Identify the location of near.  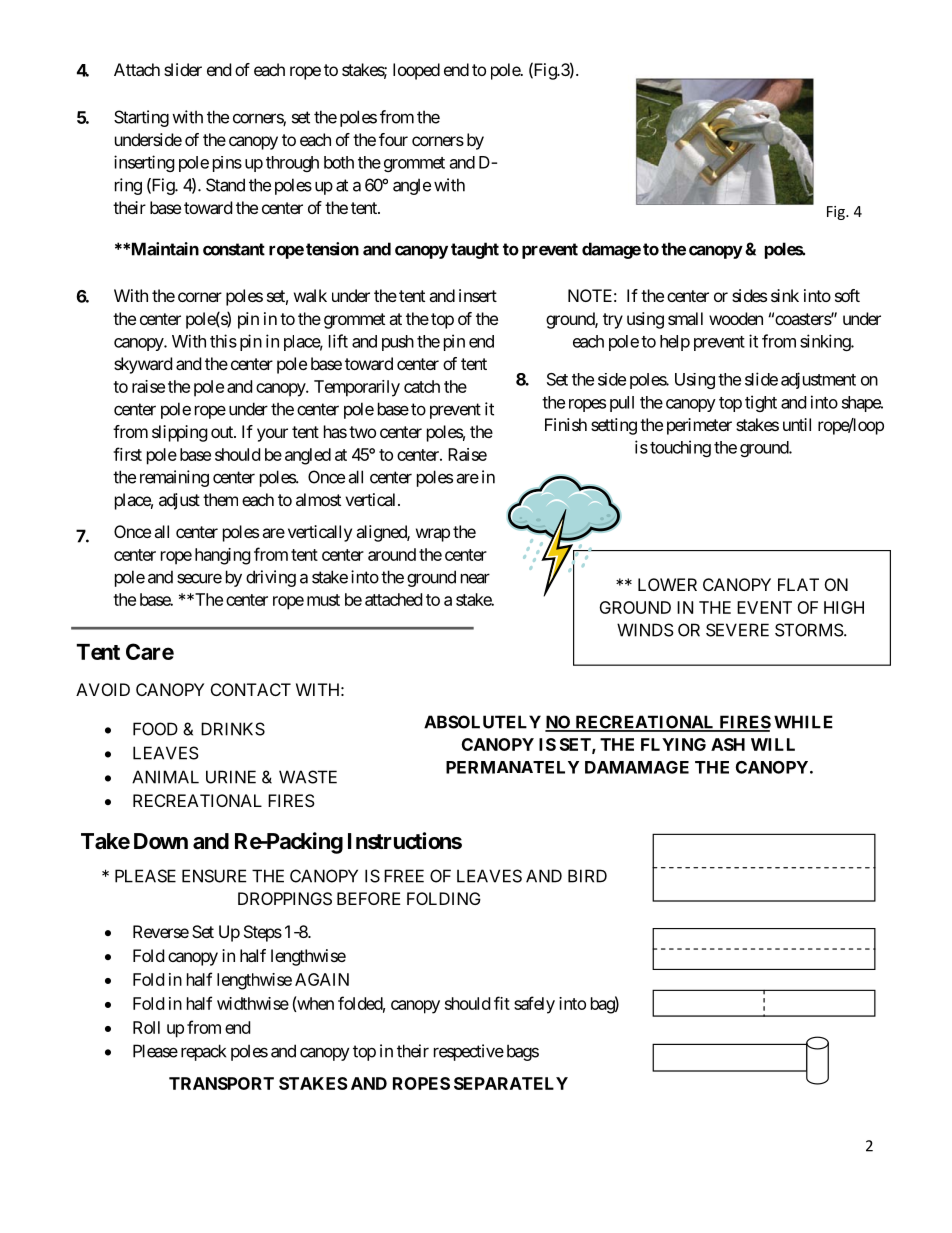
(475, 578).
